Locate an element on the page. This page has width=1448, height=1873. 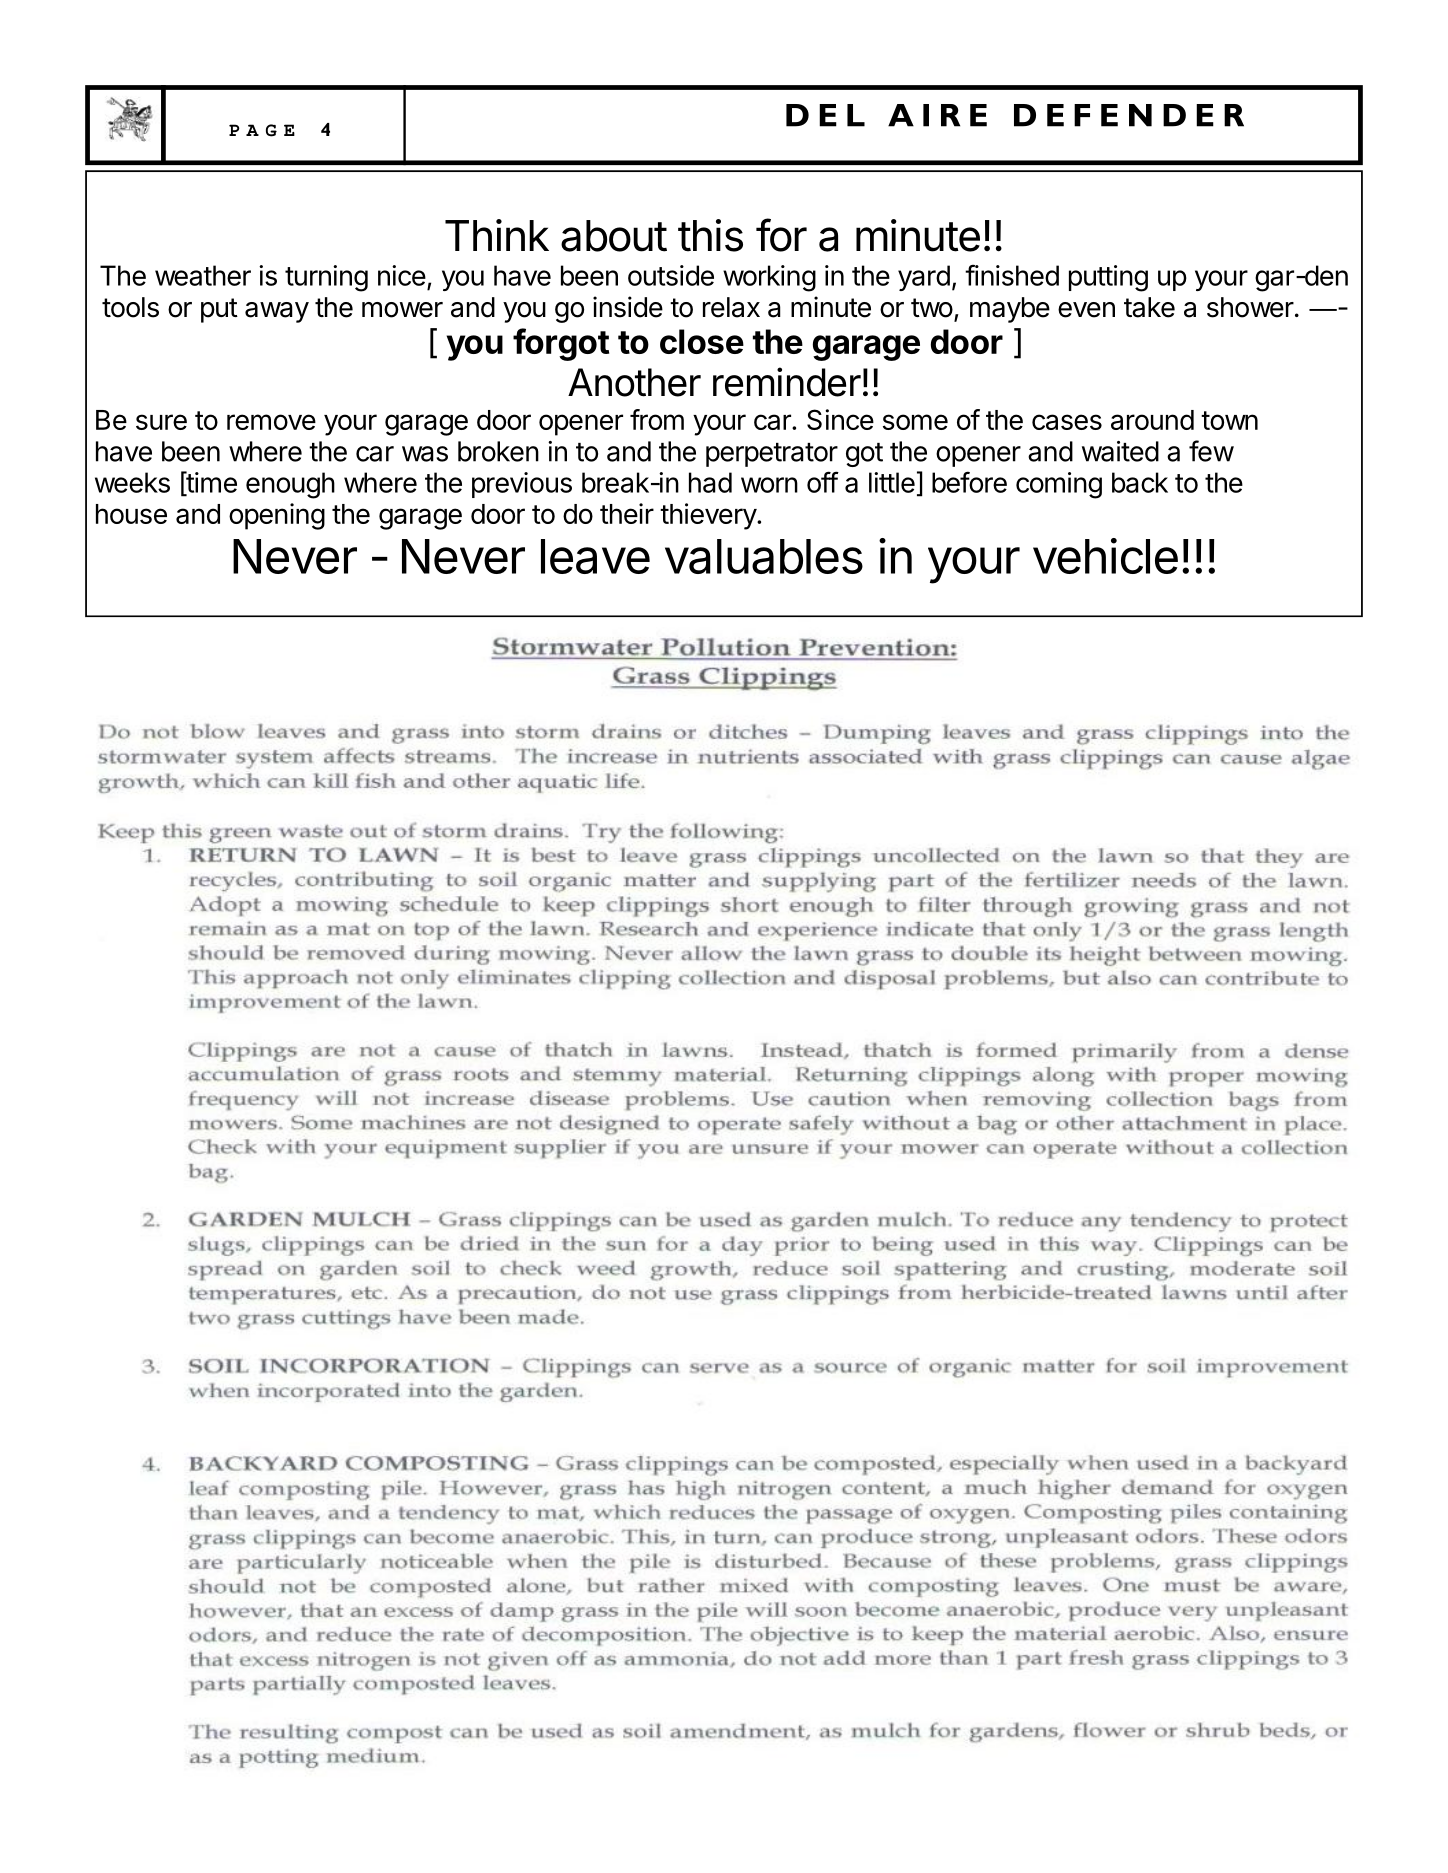
outside is located at coordinates (671, 275).
